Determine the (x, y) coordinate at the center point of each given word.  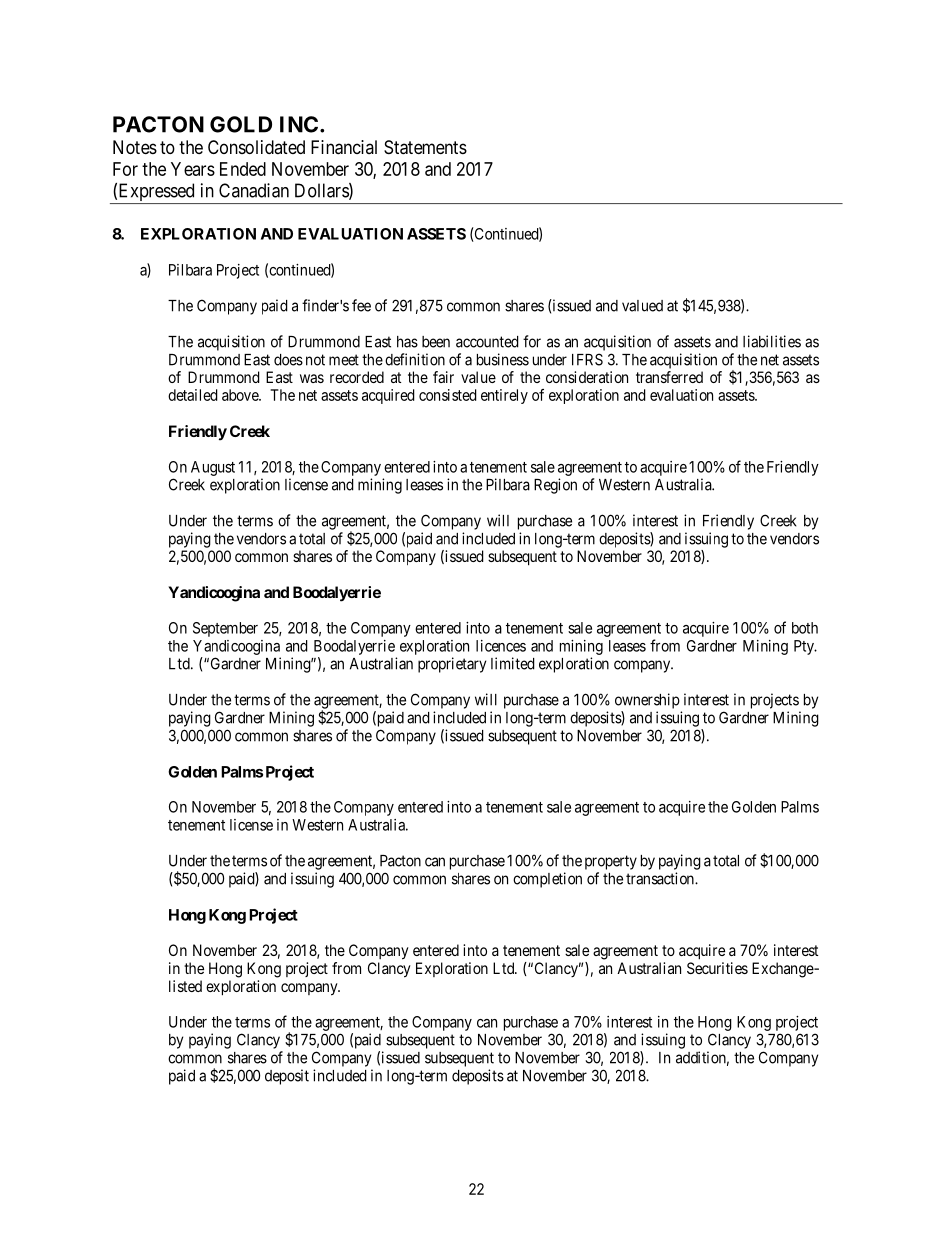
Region (555, 486)
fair (443, 377)
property (611, 862)
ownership (647, 701)
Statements (425, 147)
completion (547, 880)
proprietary (452, 665)
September (225, 629)
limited (513, 663)
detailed (193, 395)
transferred (669, 377)
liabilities (772, 341)
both (805, 628)
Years (193, 169)
